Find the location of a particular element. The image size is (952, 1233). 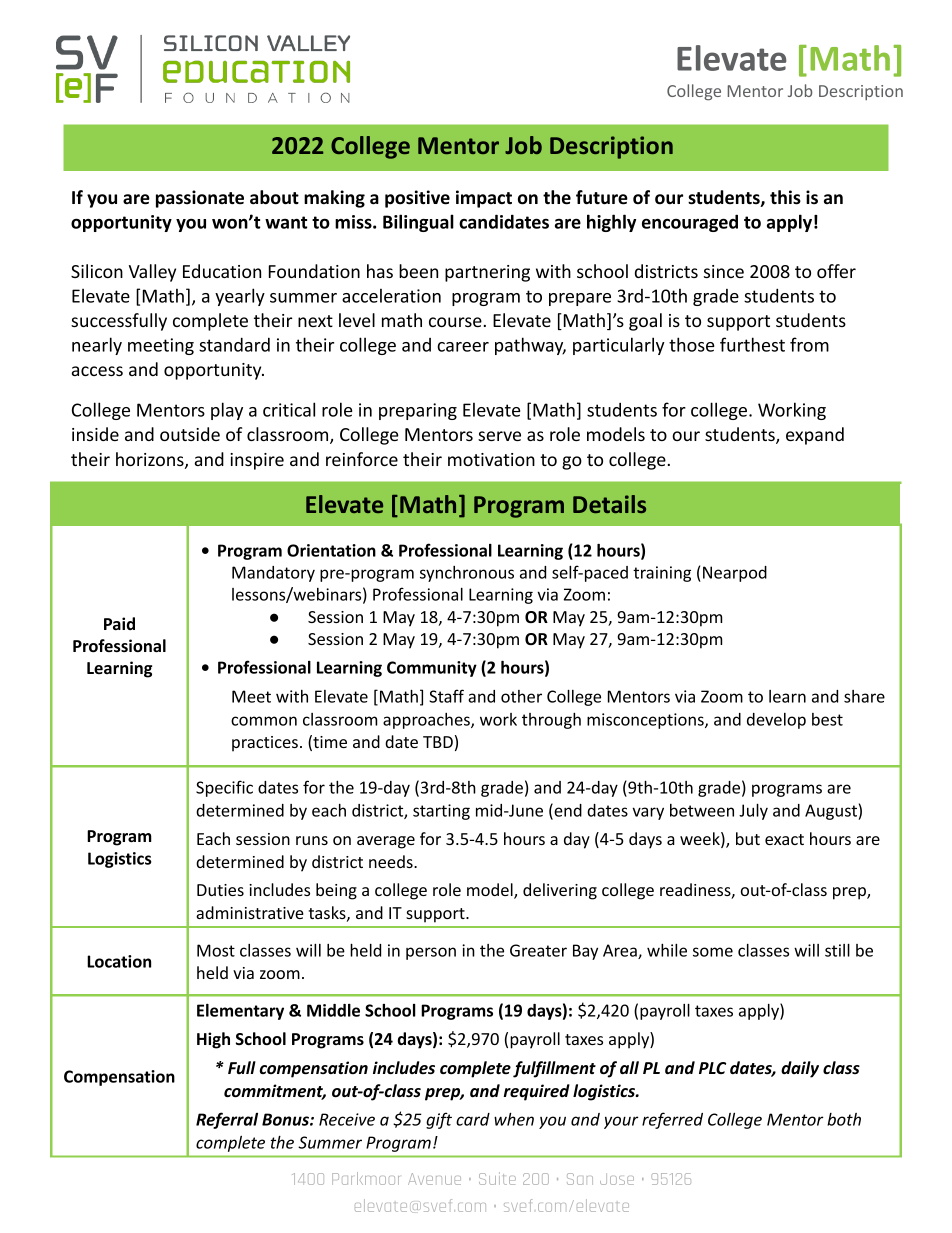

both is located at coordinates (844, 1119).
